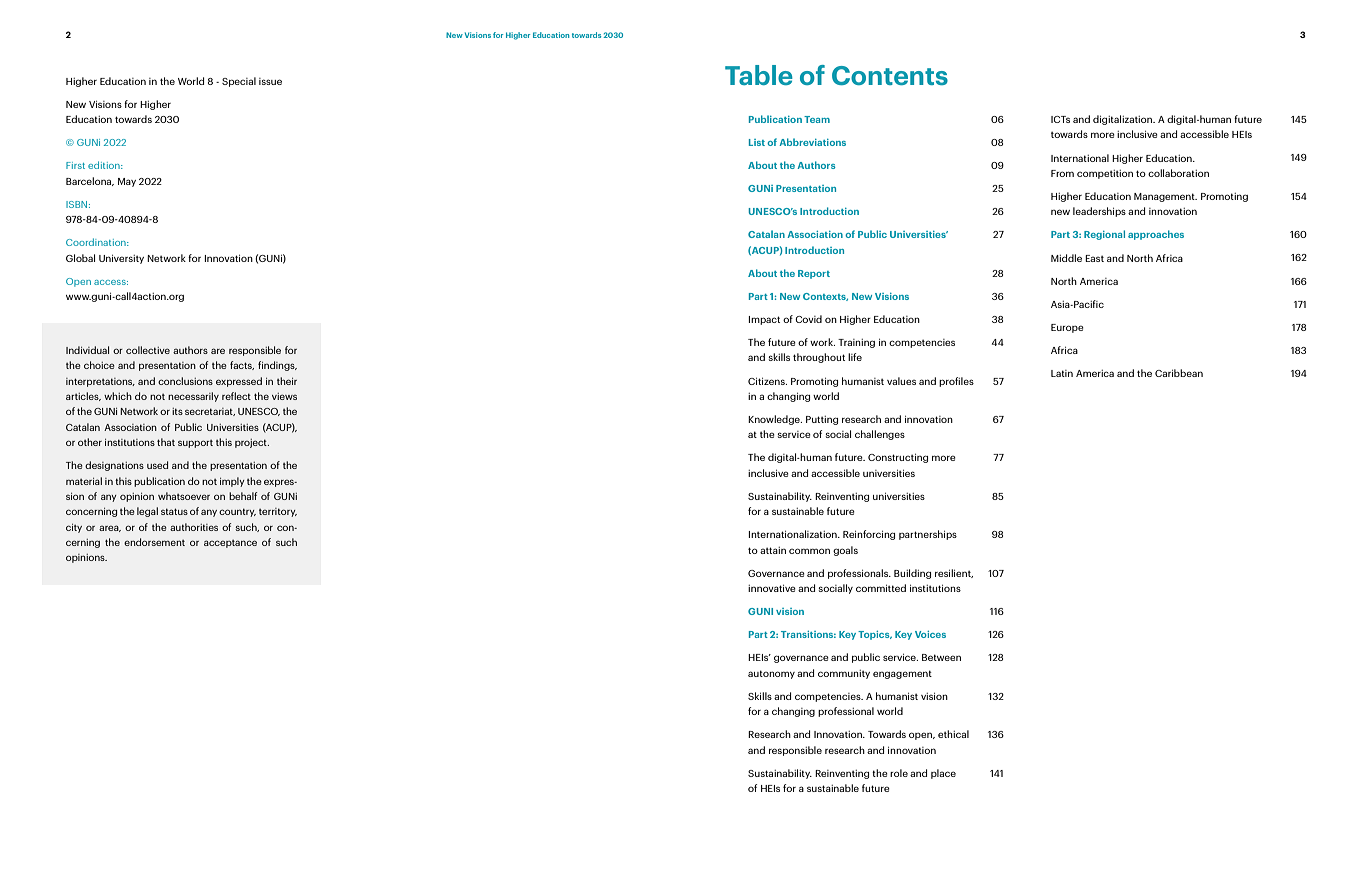  What do you see at coordinates (890, 75) in the page?
I see `Contents` at bounding box center [890, 75].
